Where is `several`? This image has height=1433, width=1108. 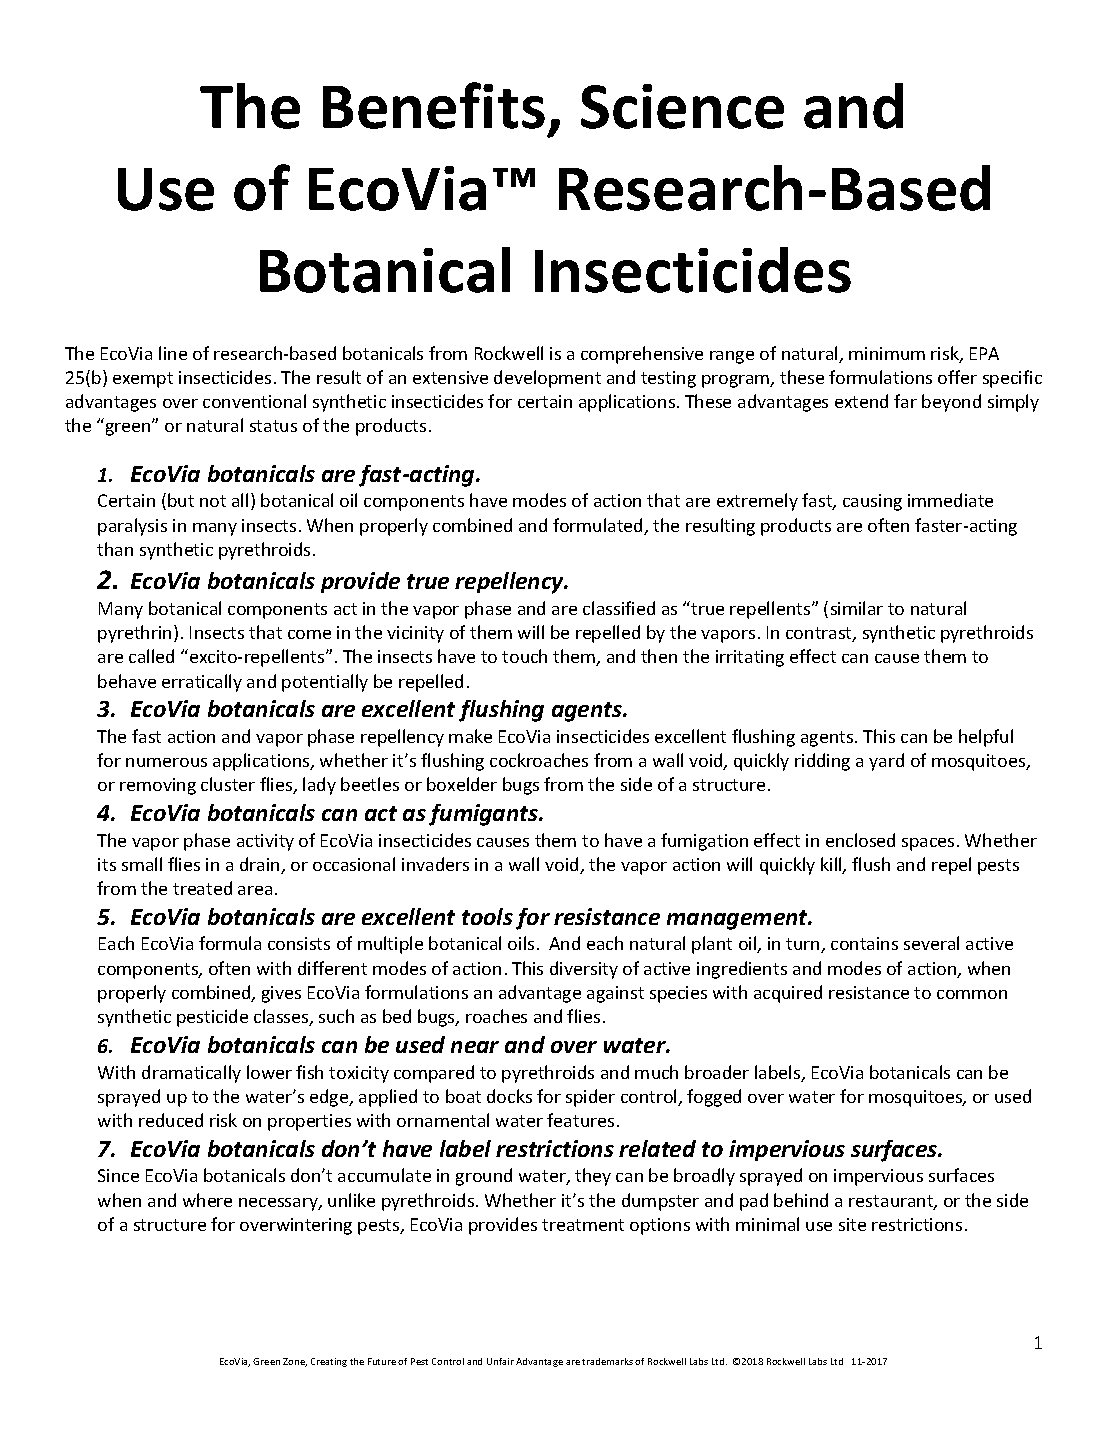 several is located at coordinates (931, 943).
